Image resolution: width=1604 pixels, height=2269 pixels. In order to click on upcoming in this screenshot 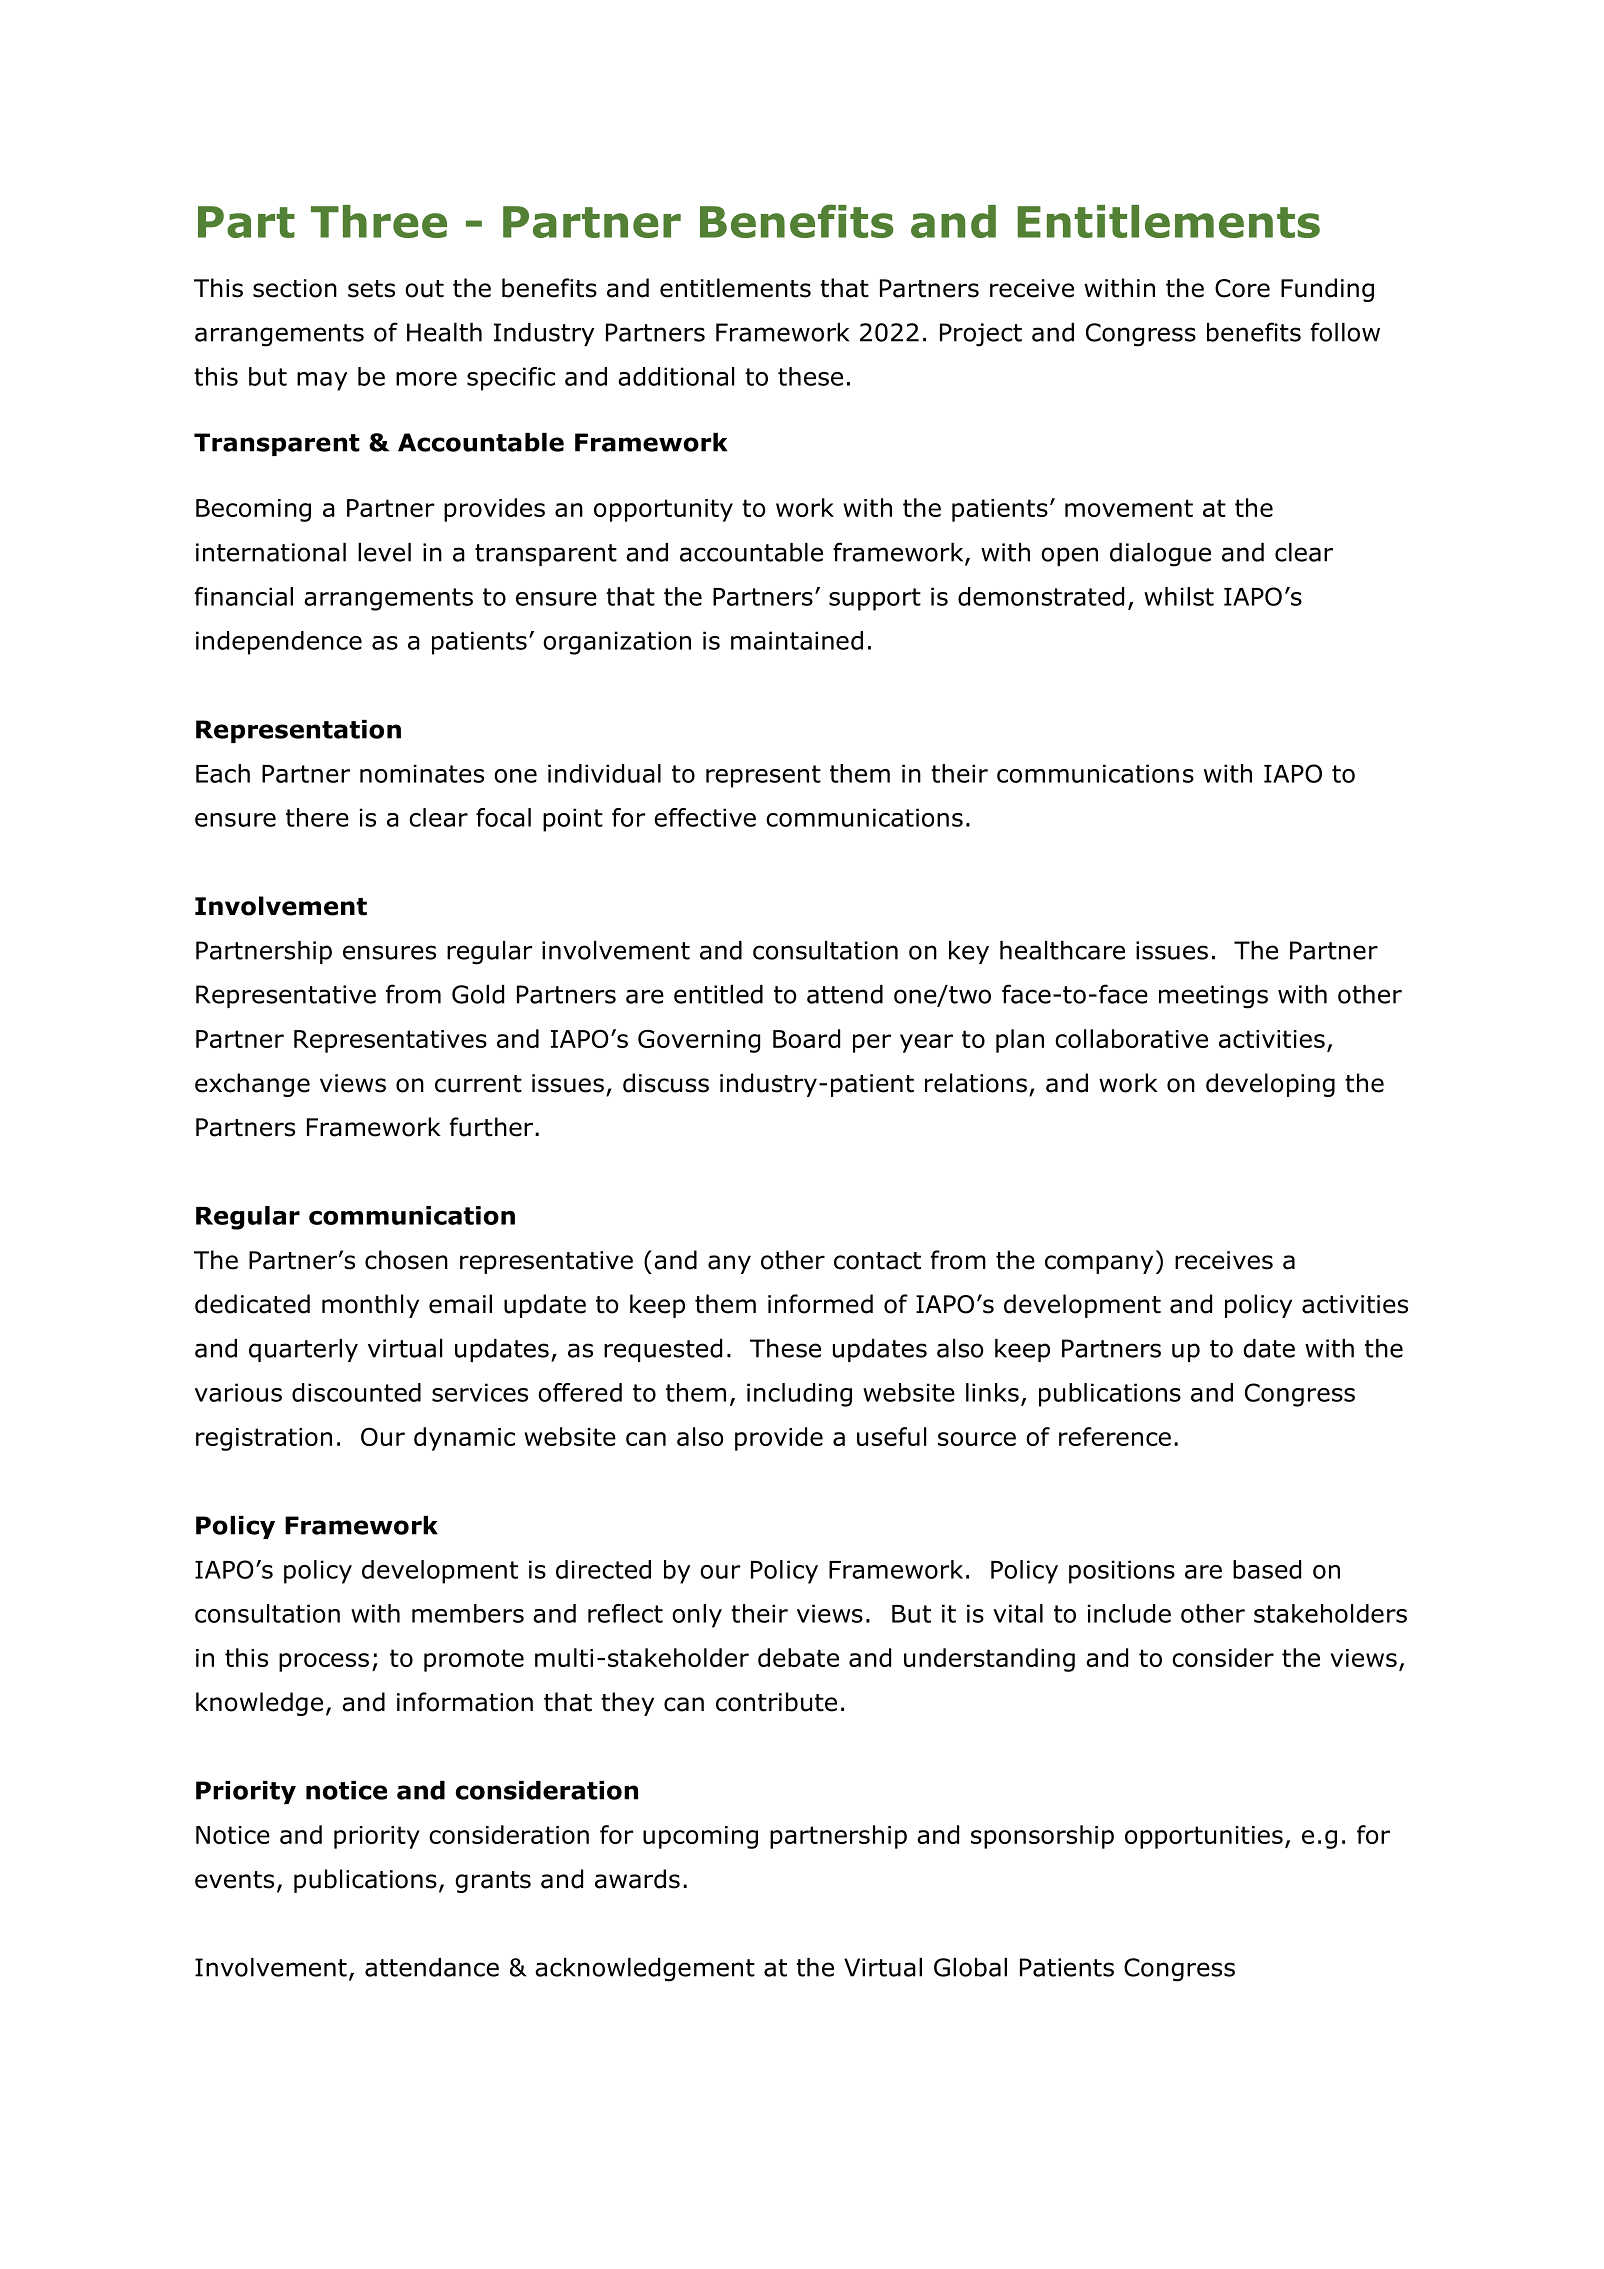, I will do `click(700, 1837)`.
